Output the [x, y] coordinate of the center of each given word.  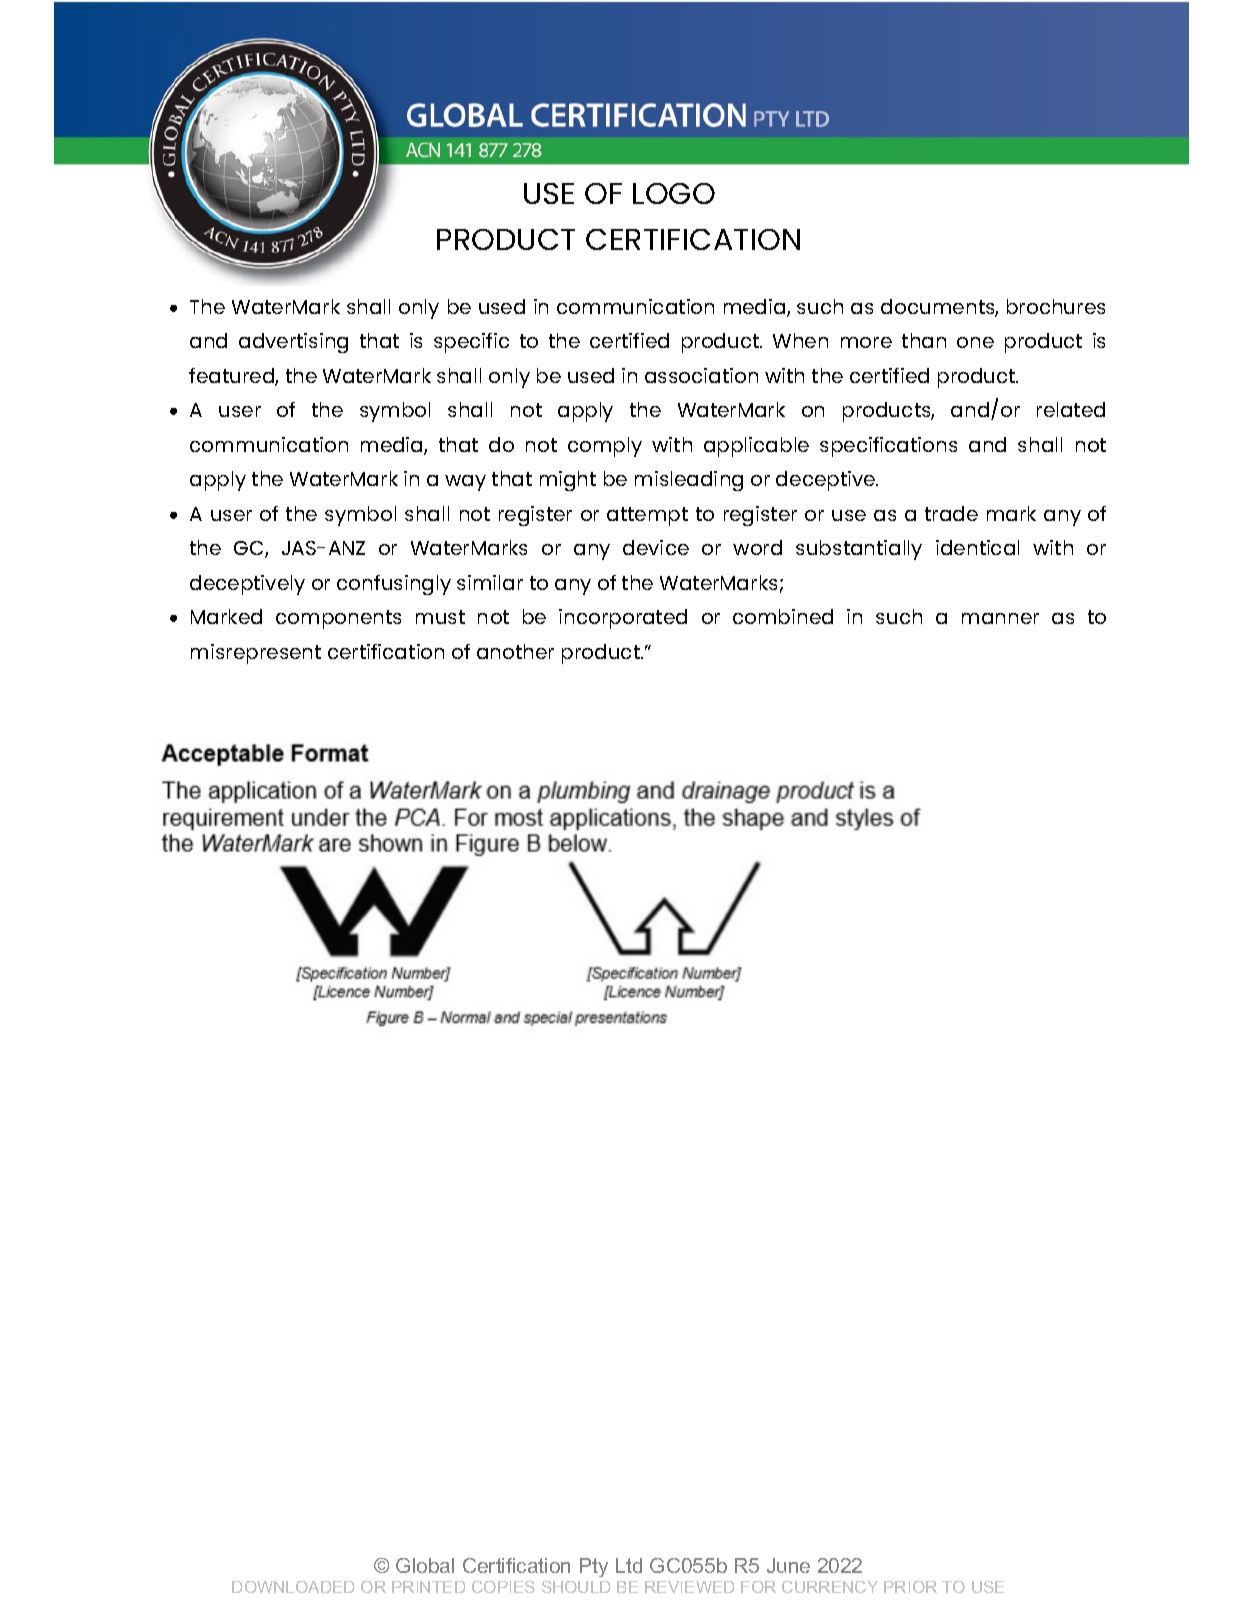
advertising [293, 343]
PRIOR [910, 1587]
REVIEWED [689, 1587]
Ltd [629, 1565]
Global [425, 1565]
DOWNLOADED [293, 1587]
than [924, 340]
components [338, 619]
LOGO [674, 193]
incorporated [623, 619]
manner [1000, 618]
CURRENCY [830, 1587]
